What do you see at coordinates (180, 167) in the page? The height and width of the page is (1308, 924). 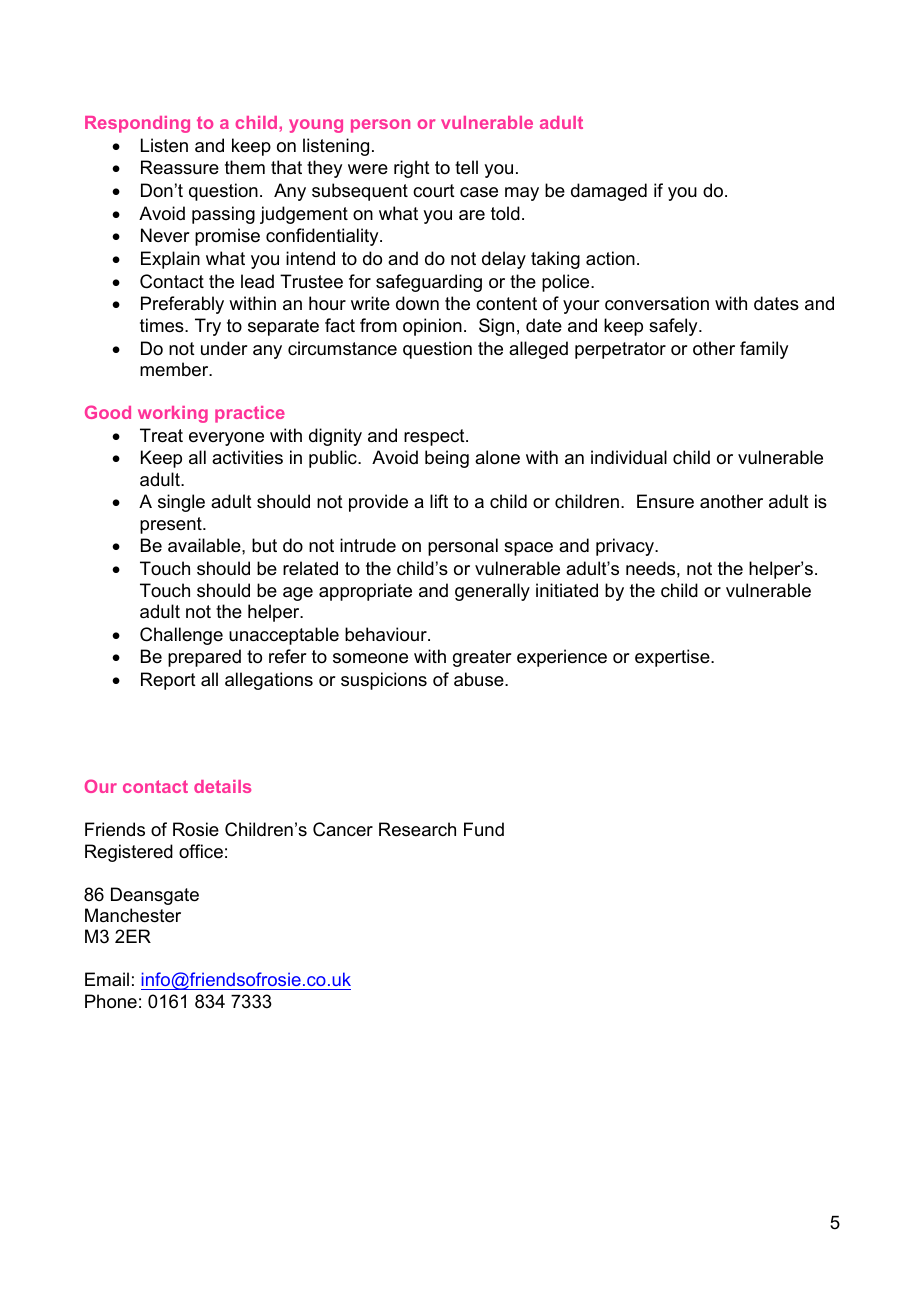 I see `Reassure` at bounding box center [180, 167].
